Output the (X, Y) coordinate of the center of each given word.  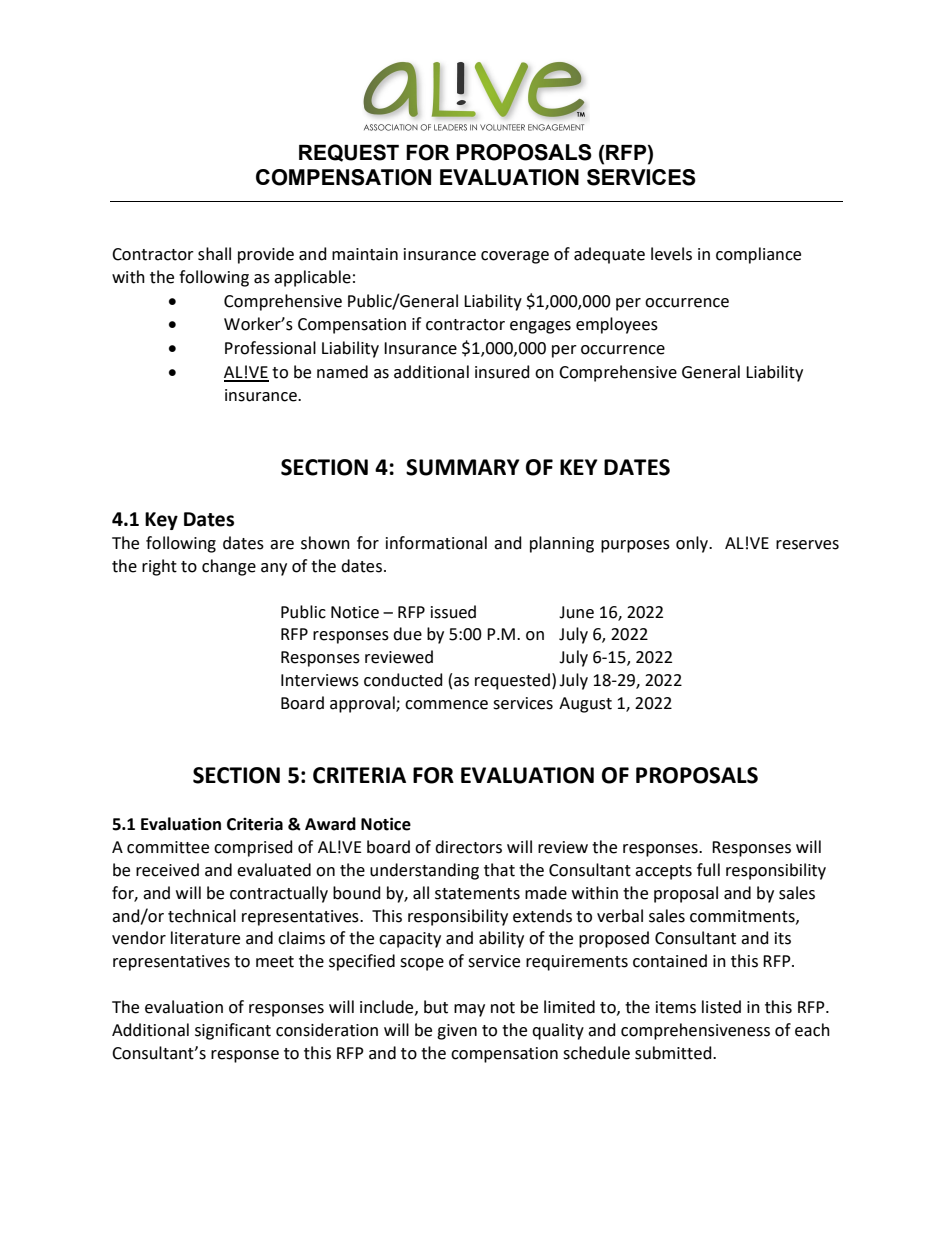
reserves (807, 545)
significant (233, 1031)
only (693, 544)
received (167, 870)
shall (214, 254)
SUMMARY (463, 467)
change (229, 567)
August (585, 705)
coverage (515, 257)
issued (453, 612)
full (708, 870)
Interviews (320, 680)
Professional (270, 348)
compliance (758, 255)
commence (446, 705)
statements (477, 894)
